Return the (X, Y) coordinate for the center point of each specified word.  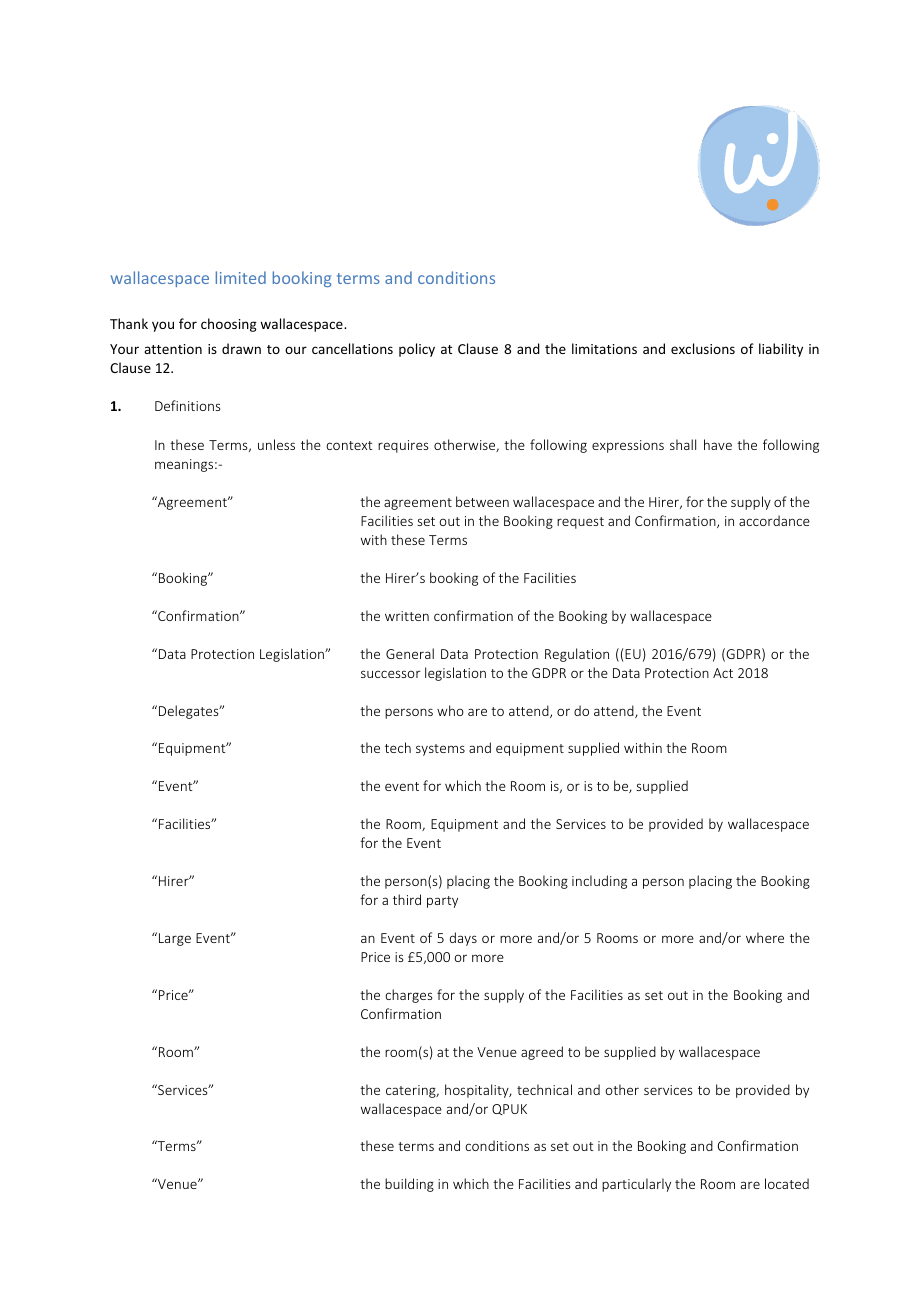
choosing (229, 325)
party (442, 902)
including (599, 882)
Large (175, 939)
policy (417, 350)
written (407, 616)
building (409, 1185)
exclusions (703, 348)
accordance (774, 520)
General (410, 653)
